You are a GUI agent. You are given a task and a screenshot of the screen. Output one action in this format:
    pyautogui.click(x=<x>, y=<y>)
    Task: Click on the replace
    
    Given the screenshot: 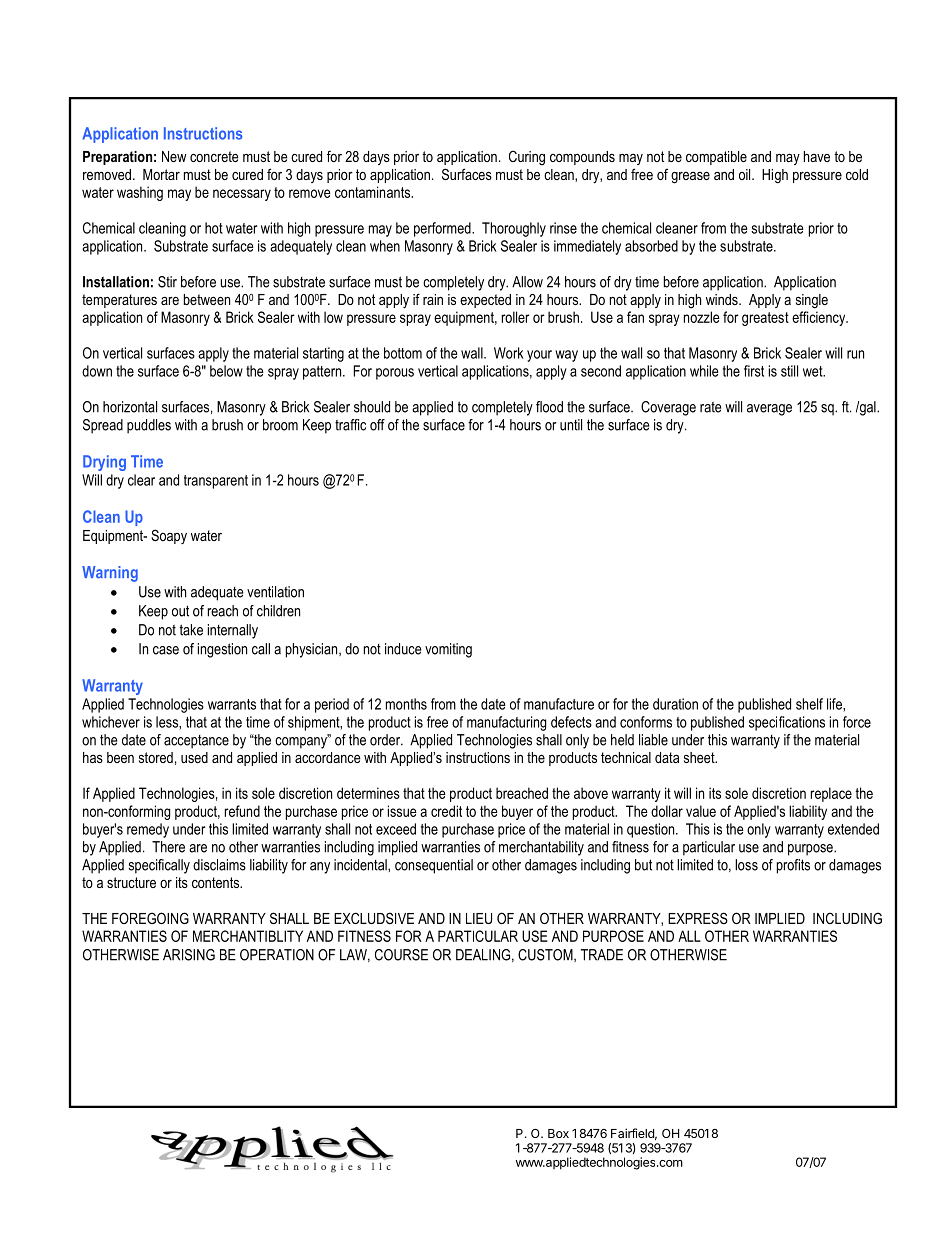 What is the action you would take?
    pyautogui.click(x=831, y=794)
